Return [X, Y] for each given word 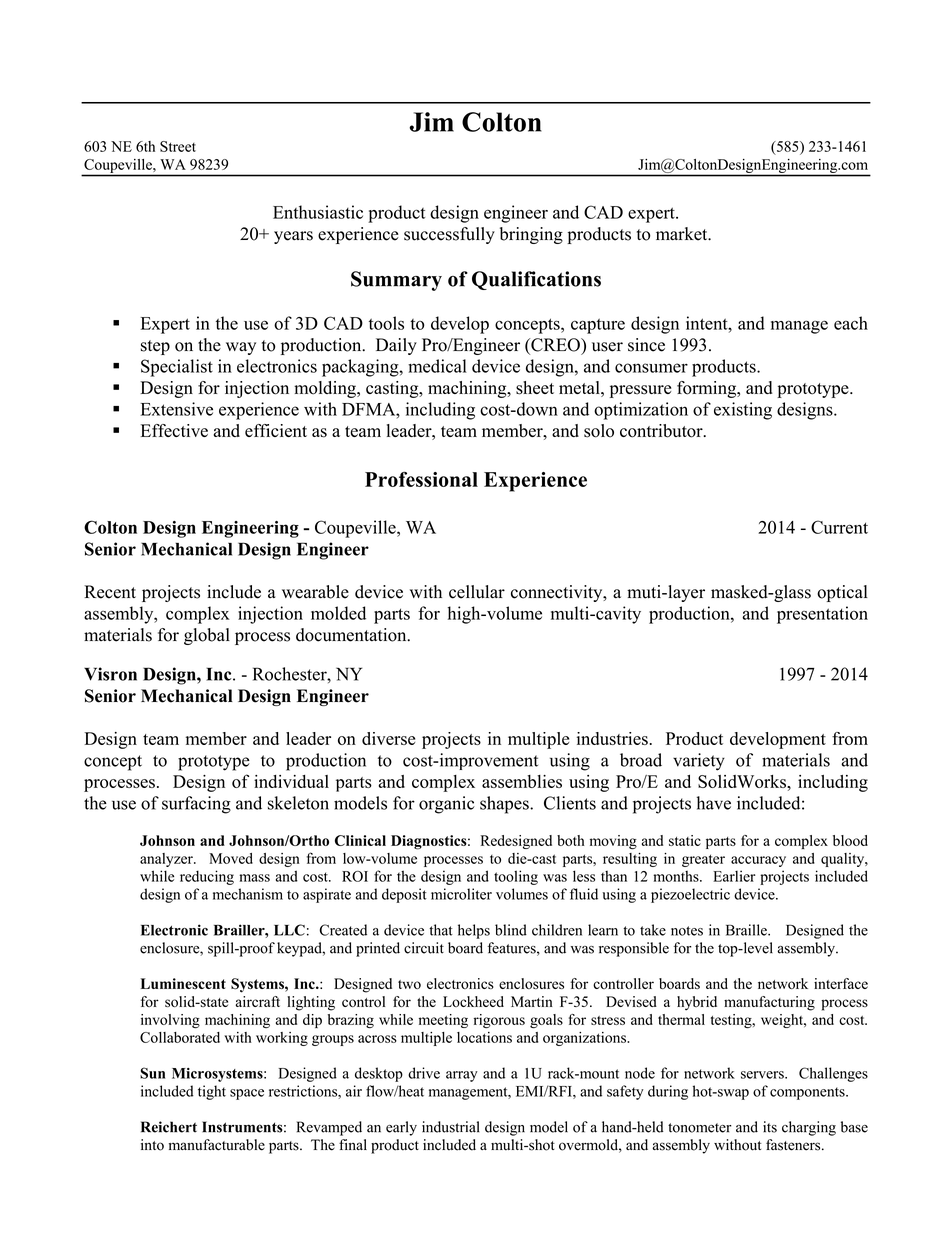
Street [178, 146]
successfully [449, 235]
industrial [451, 1127]
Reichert [169, 1127]
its [770, 1127]
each [851, 323]
